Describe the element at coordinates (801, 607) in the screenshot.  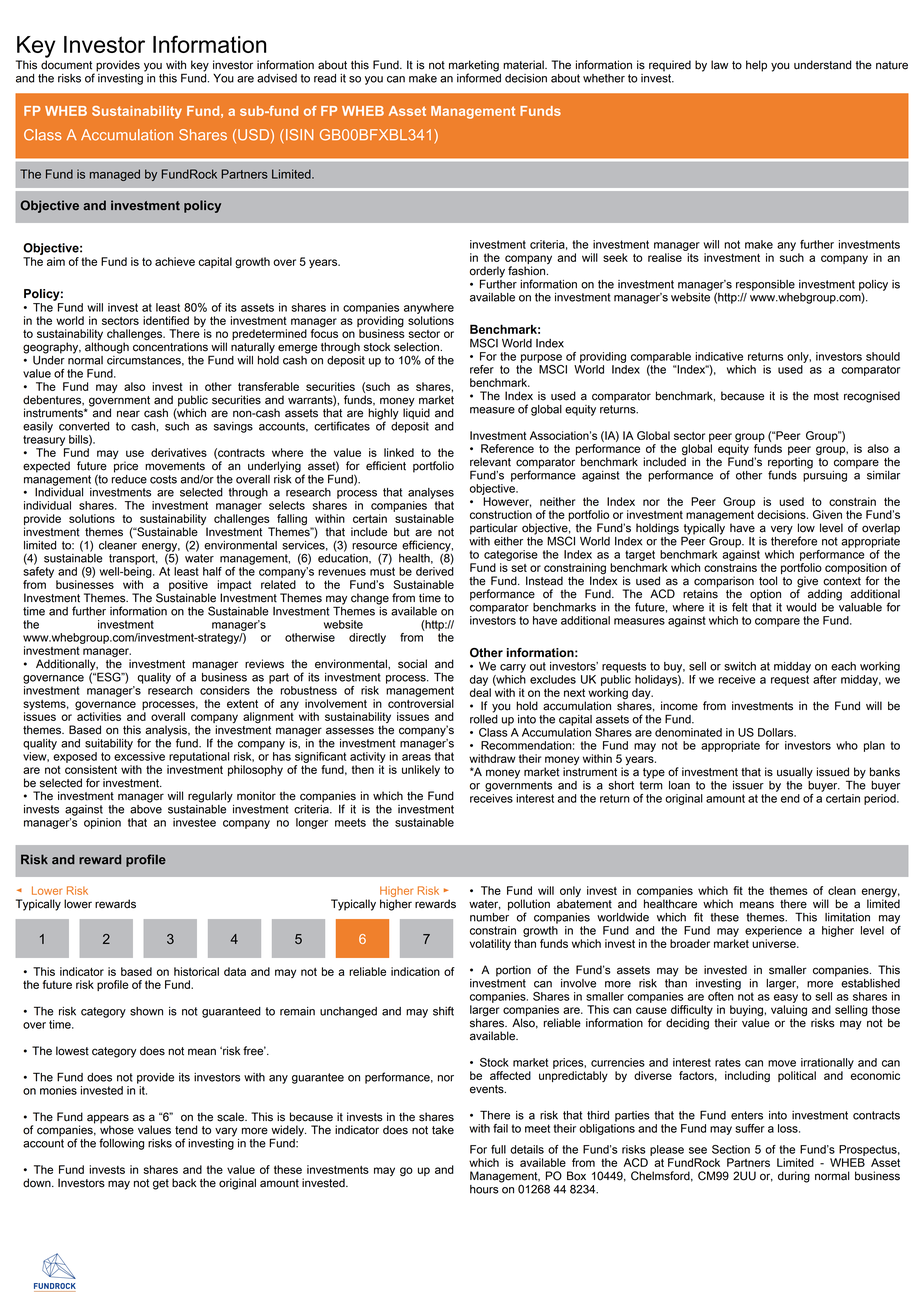
I see `would` at that location.
